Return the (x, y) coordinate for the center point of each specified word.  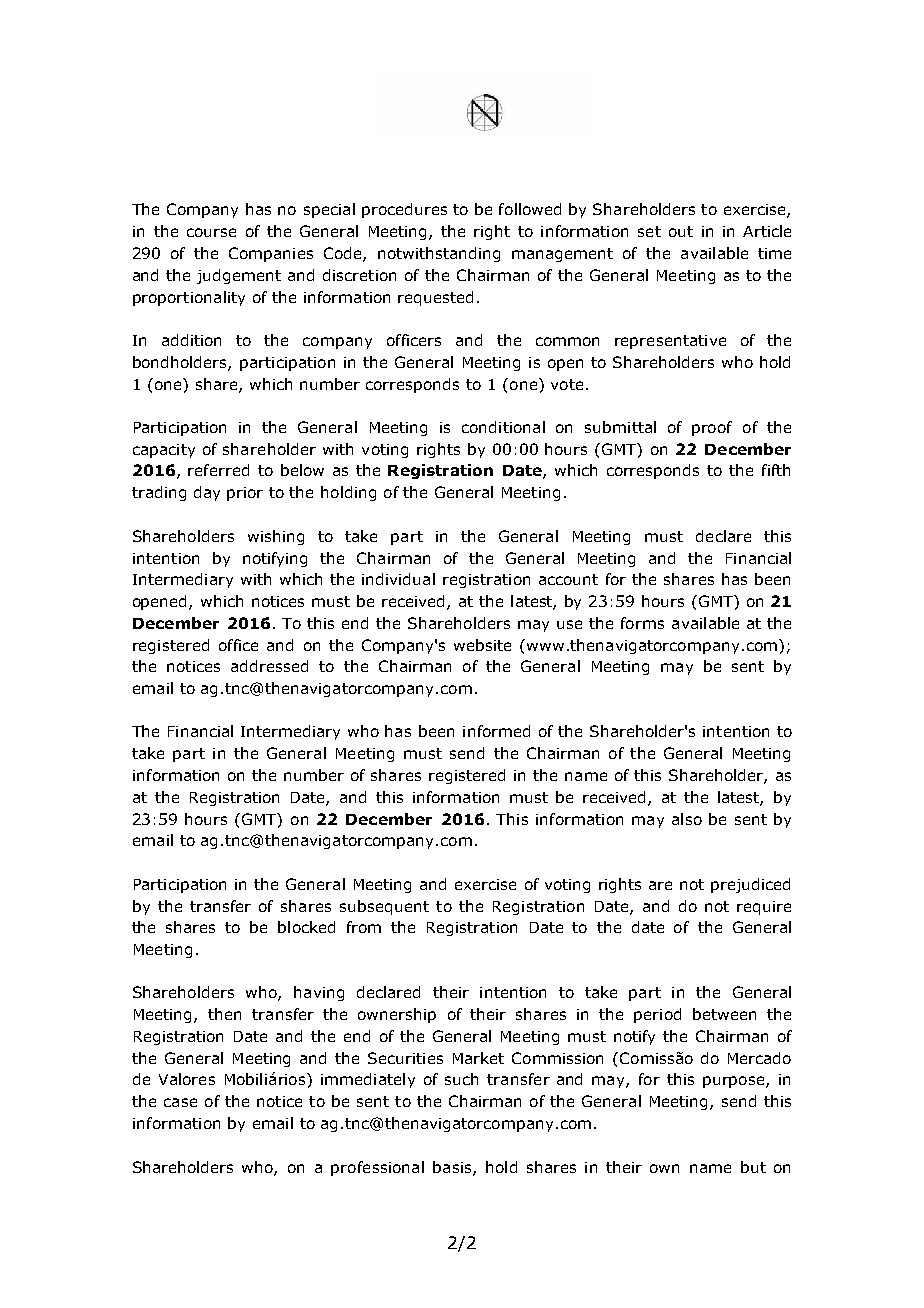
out (681, 231)
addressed (269, 666)
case (180, 1102)
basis (453, 1168)
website (482, 645)
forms (642, 623)
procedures (404, 210)
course (211, 232)
